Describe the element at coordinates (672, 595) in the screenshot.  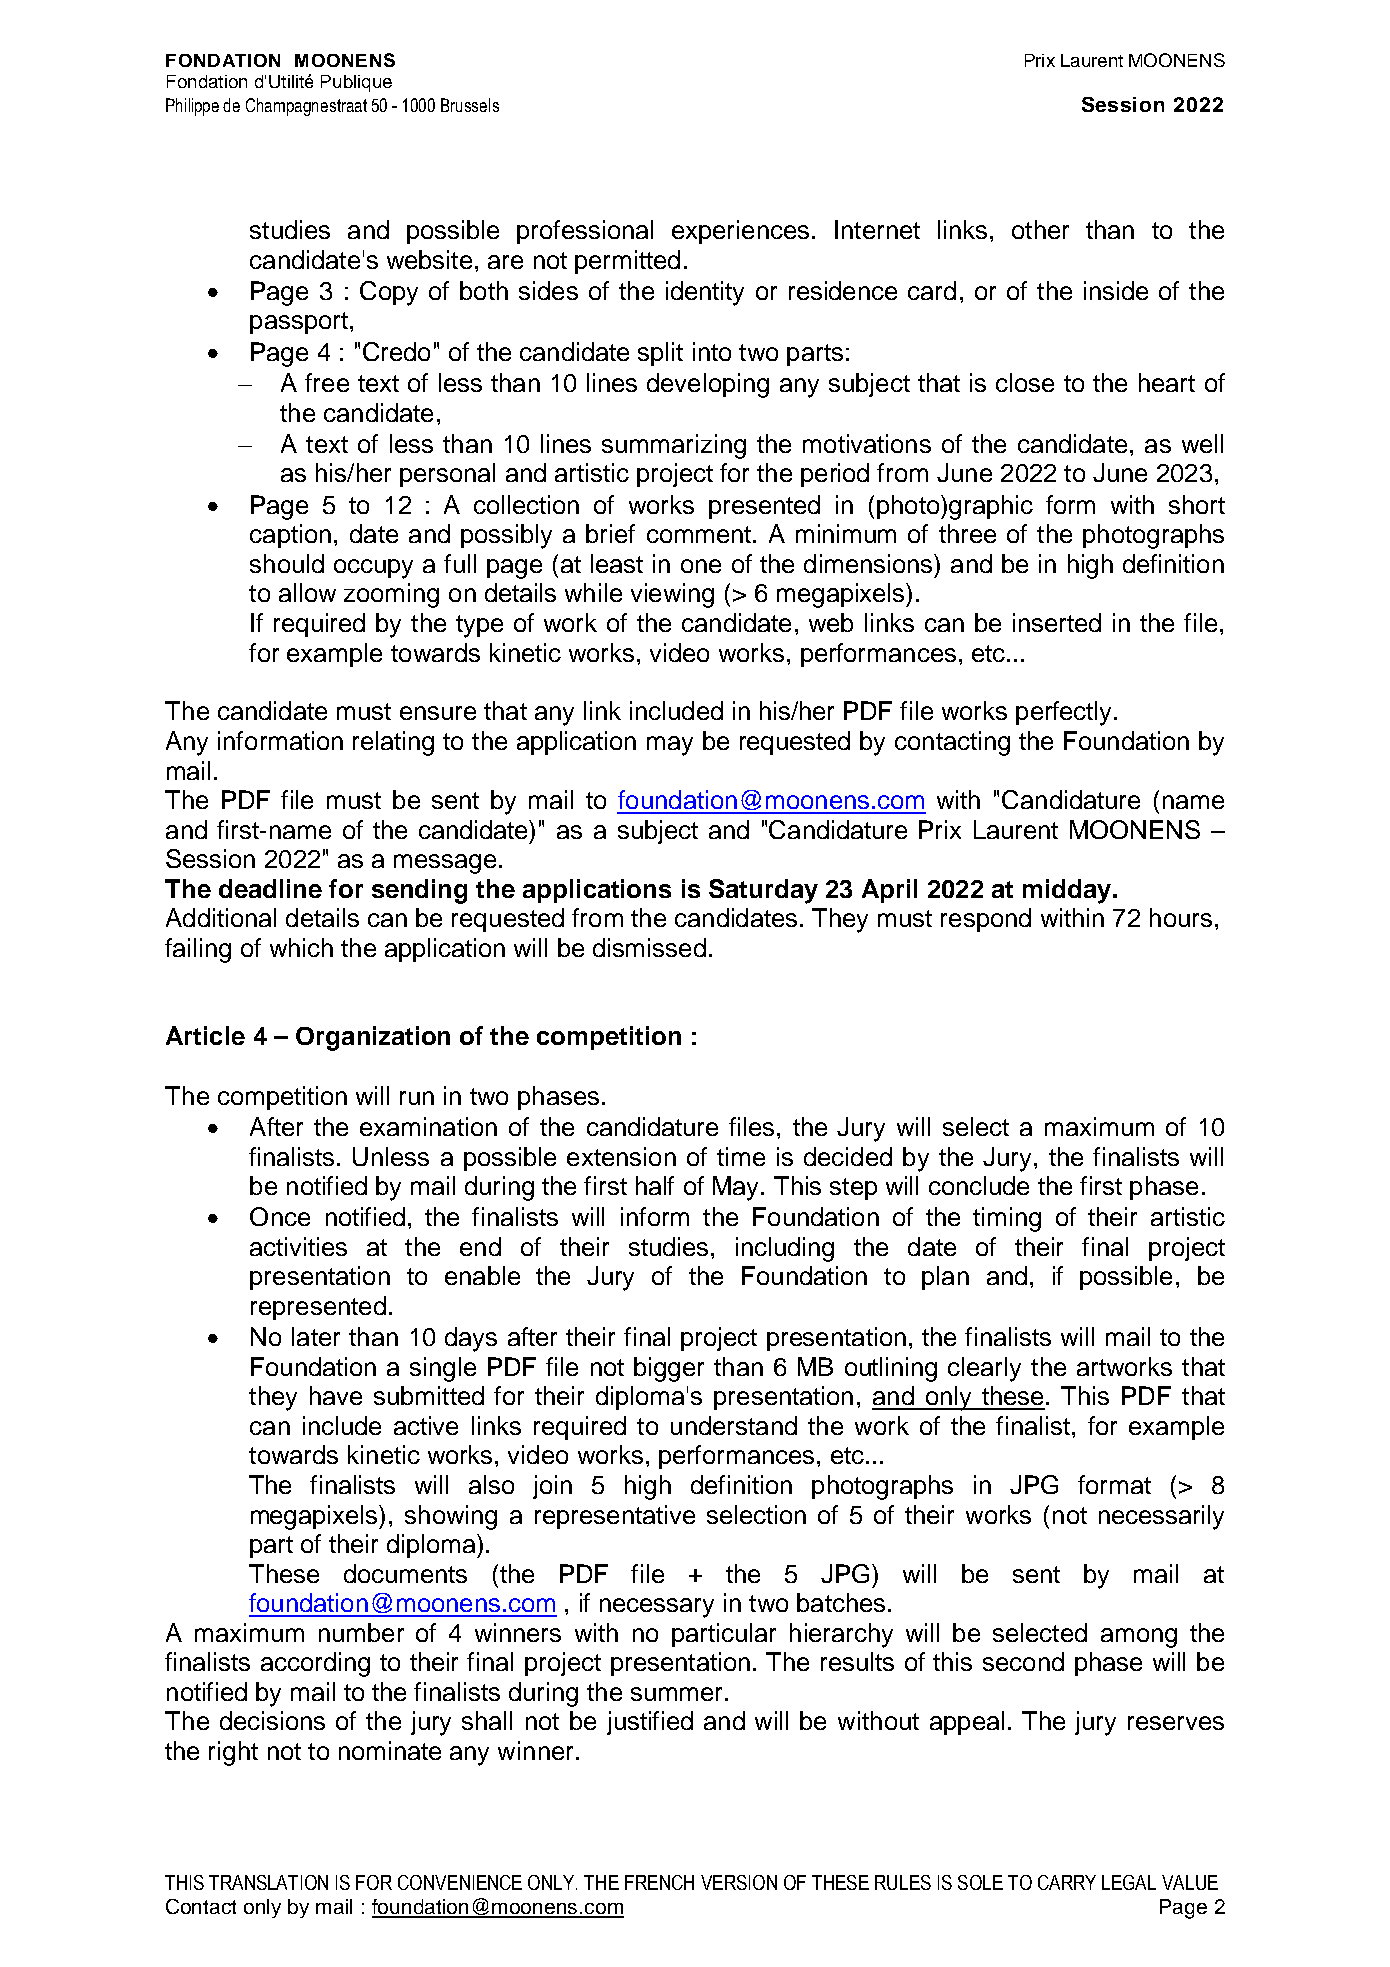
I see `viewing` at that location.
